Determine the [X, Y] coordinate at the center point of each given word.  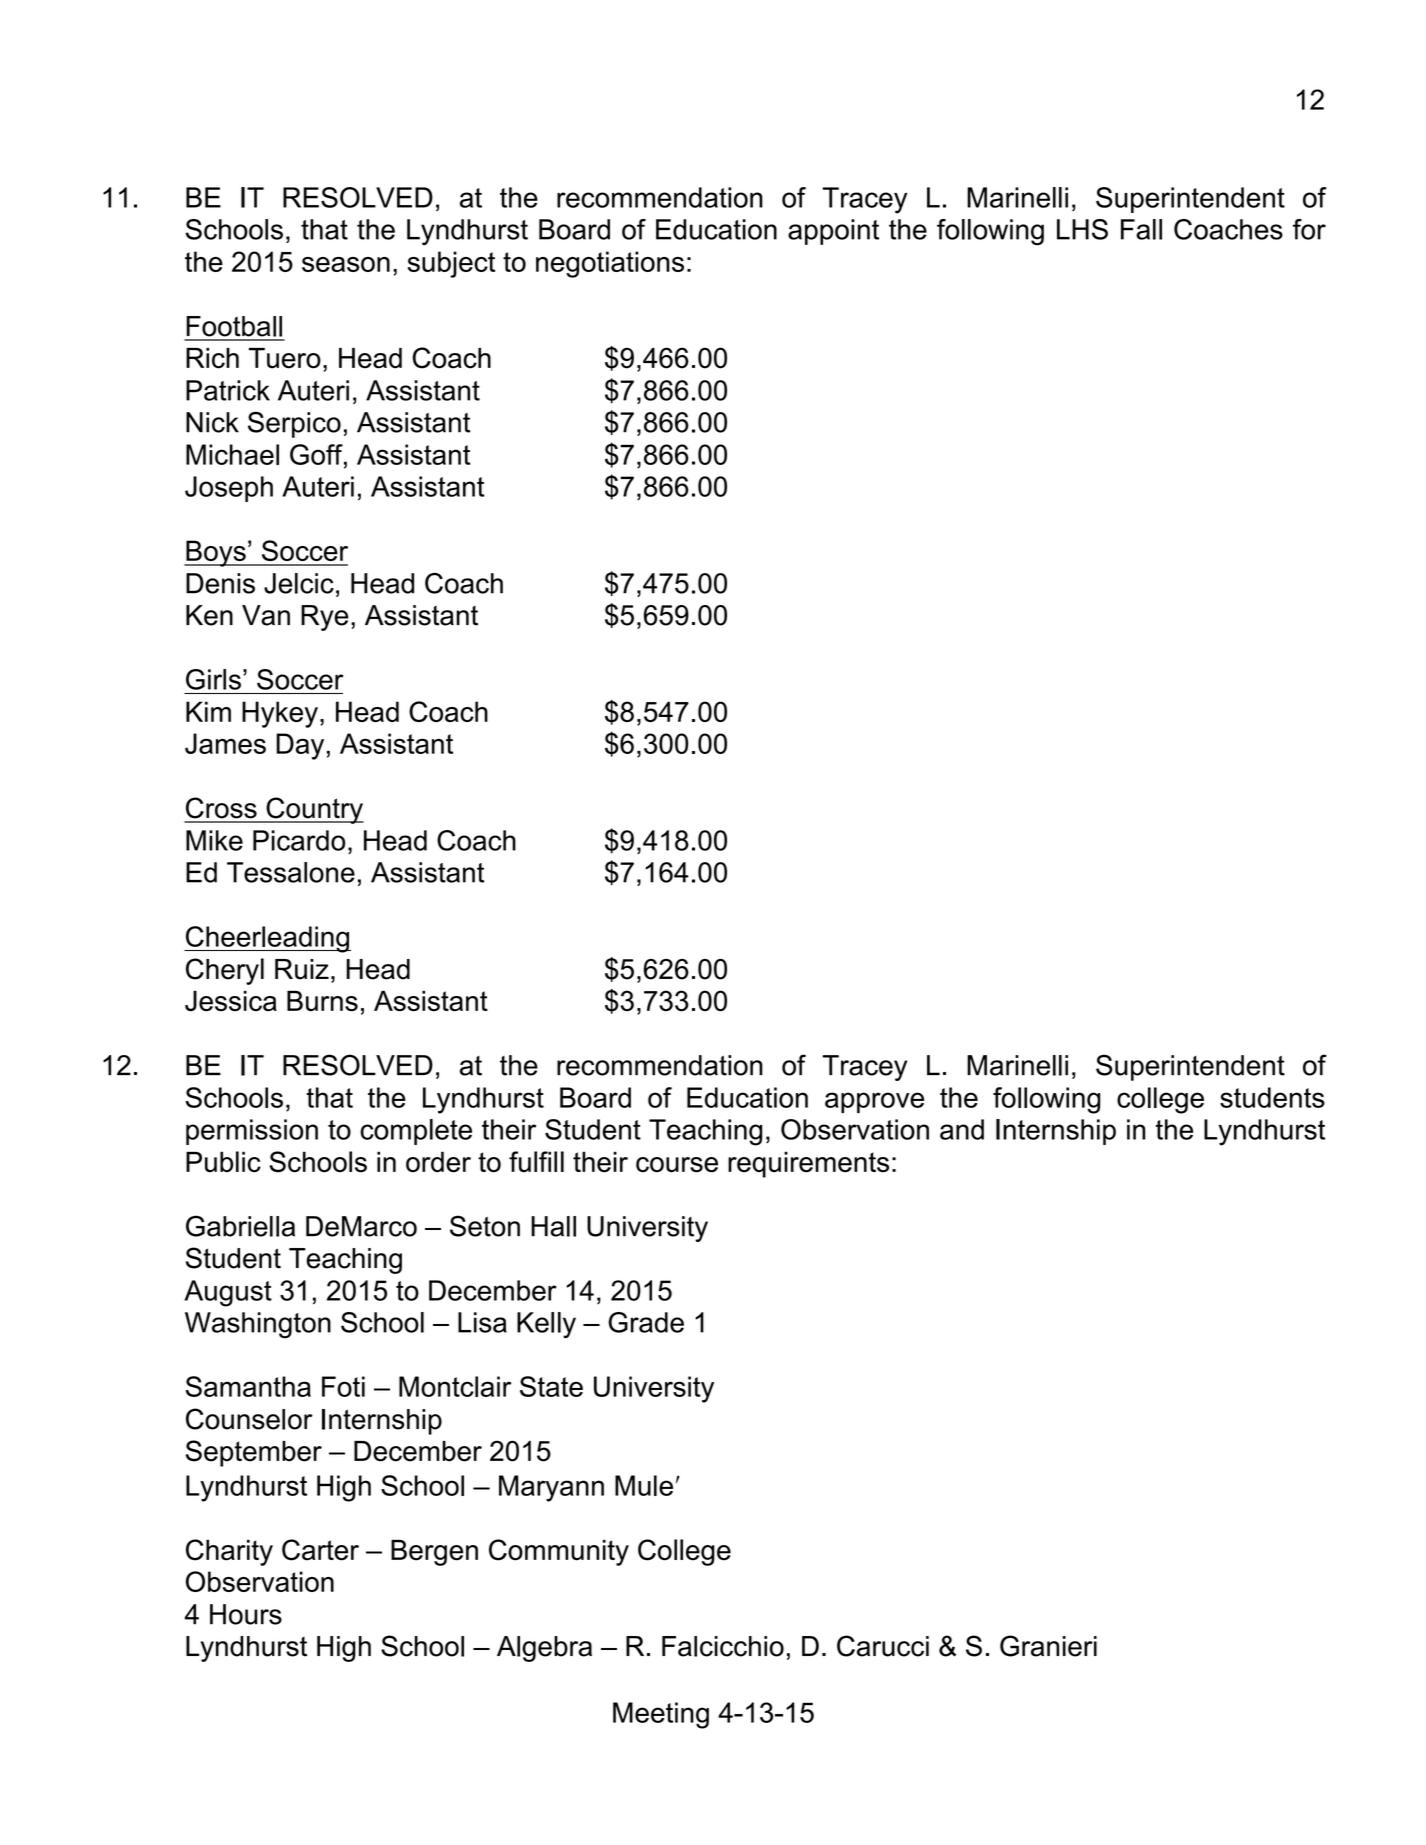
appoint [833, 232]
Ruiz [302, 969]
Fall [1141, 229]
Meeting [661, 1715]
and [962, 1129]
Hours [246, 1614]
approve [874, 1102]
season [346, 264]
